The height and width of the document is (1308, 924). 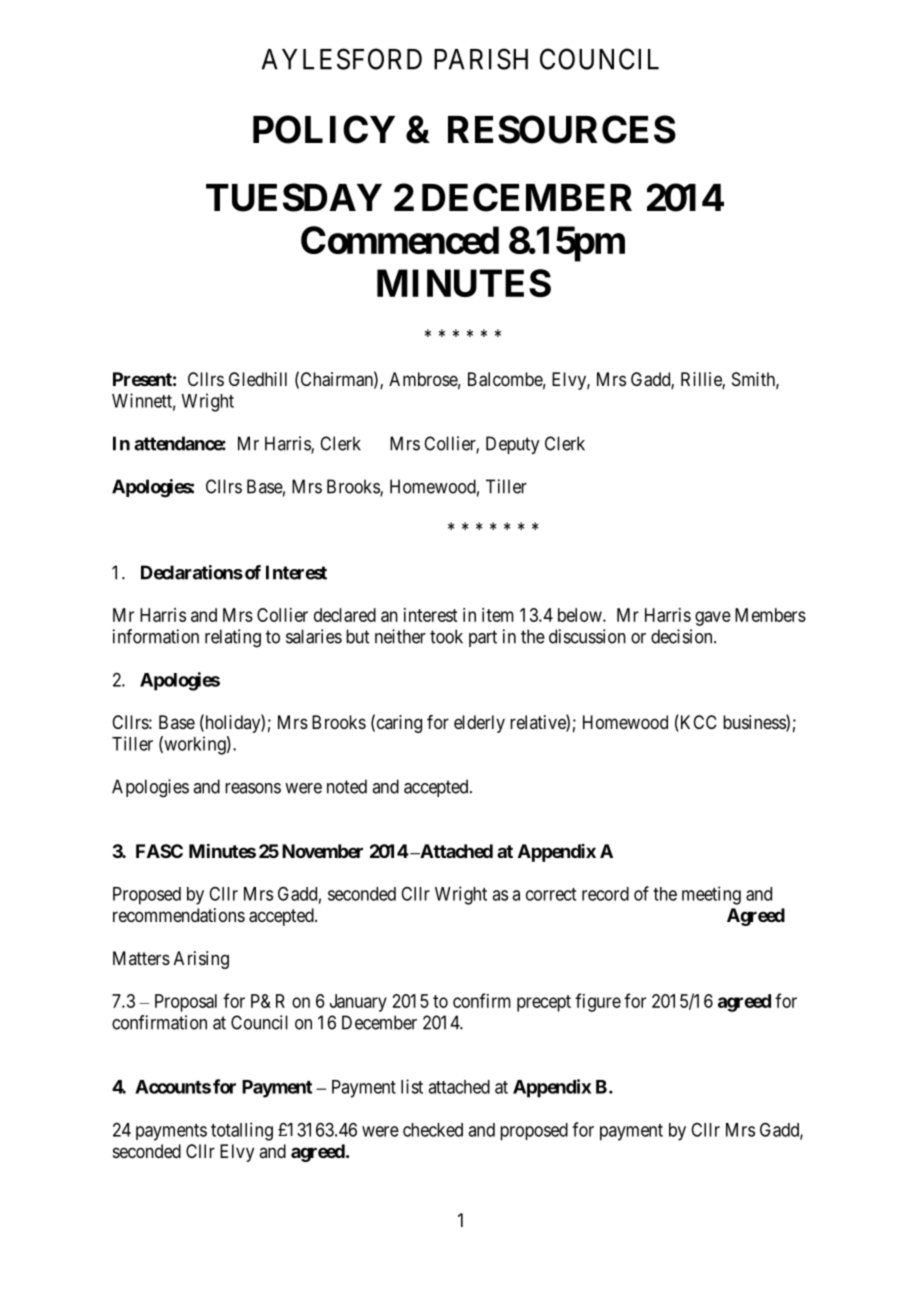 What do you see at coordinates (233, 638) in the document?
I see `relating` at bounding box center [233, 638].
